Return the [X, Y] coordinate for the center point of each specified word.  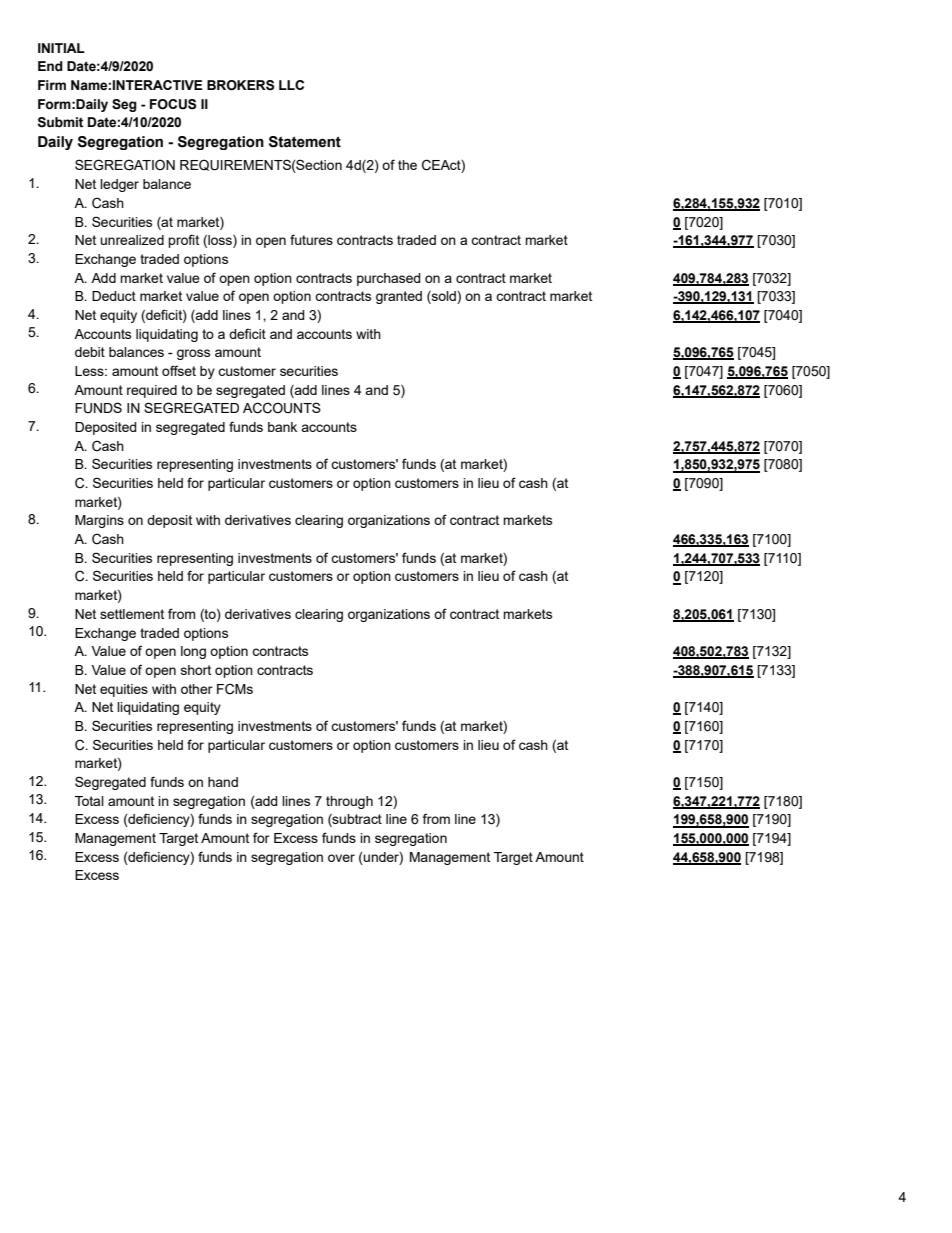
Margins [99, 521]
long [193, 652]
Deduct [114, 296]
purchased [389, 279]
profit [183, 241]
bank [282, 427]
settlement [132, 614]
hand [223, 782]
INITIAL [61, 48]
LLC [291, 85]
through [349, 802]
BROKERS [240, 85]
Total [89, 801]
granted [399, 297]
